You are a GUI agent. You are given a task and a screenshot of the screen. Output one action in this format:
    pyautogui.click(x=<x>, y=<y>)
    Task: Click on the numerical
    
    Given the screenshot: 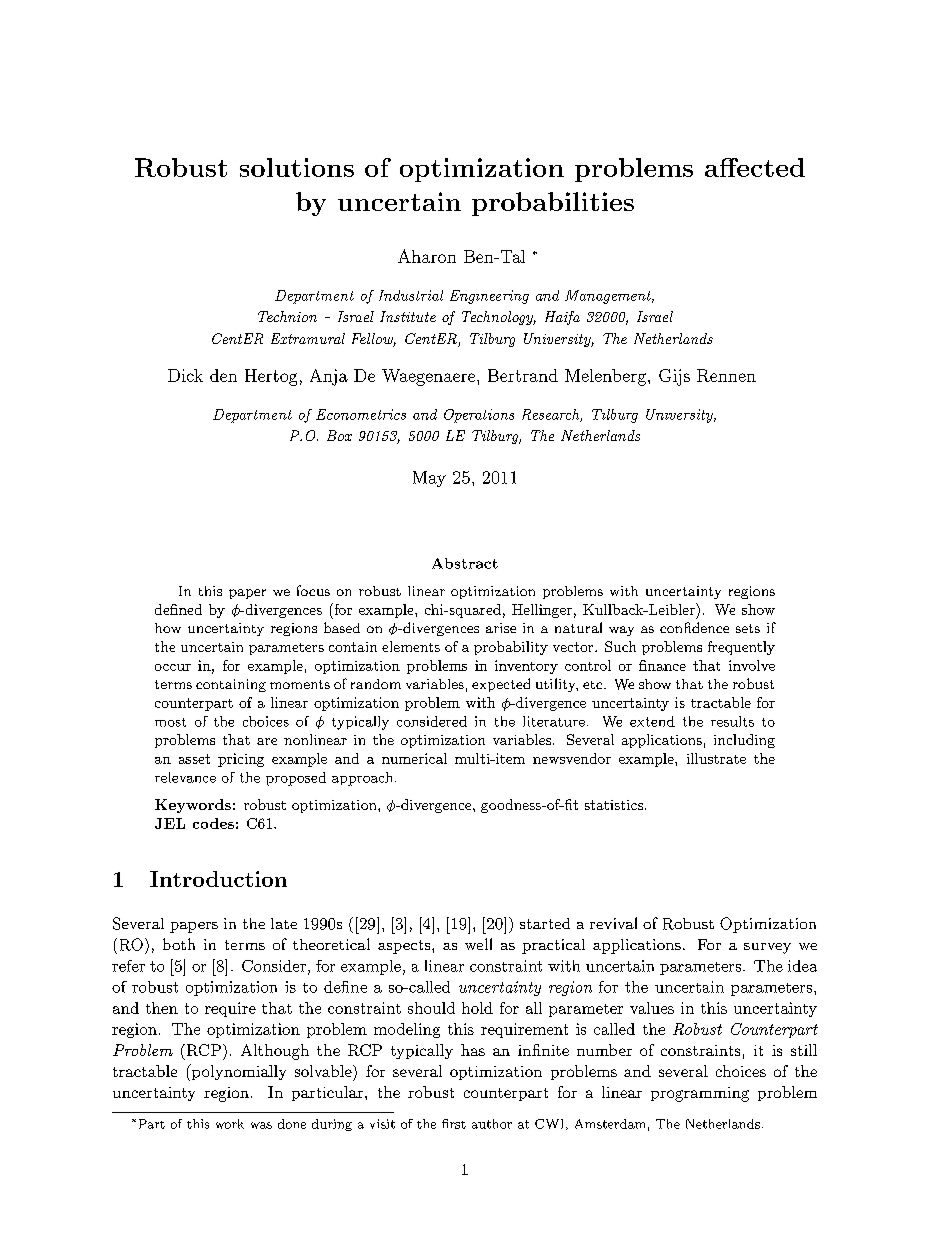 What is the action you would take?
    pyautogui.click(x=414, y=758)
